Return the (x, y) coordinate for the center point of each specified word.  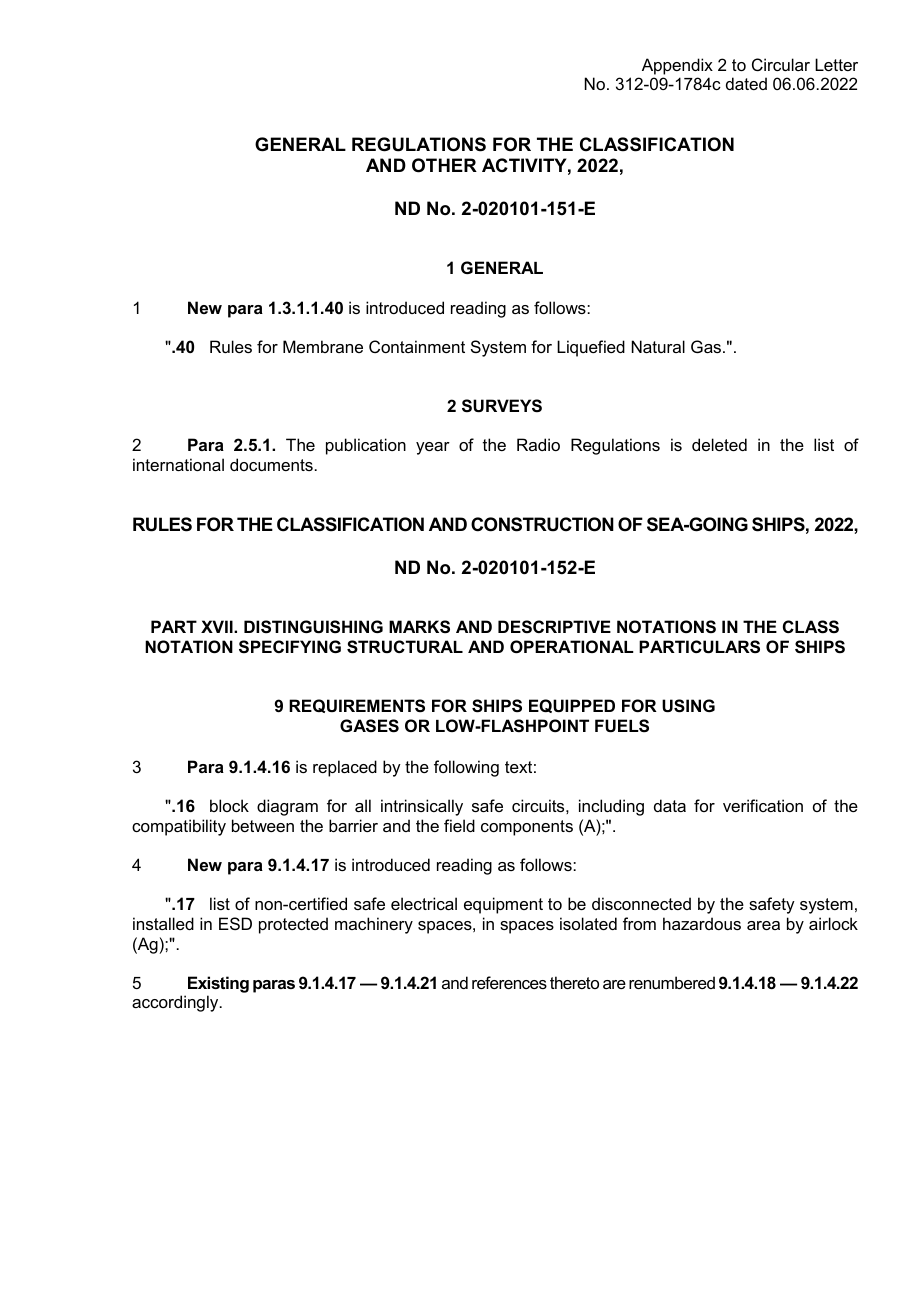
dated (746, 83)
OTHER (444, 165)
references (509, 982)
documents (271, 464)
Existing (218, 984)
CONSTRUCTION (542, 524)
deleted (719, 444)
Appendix (677, 66)
